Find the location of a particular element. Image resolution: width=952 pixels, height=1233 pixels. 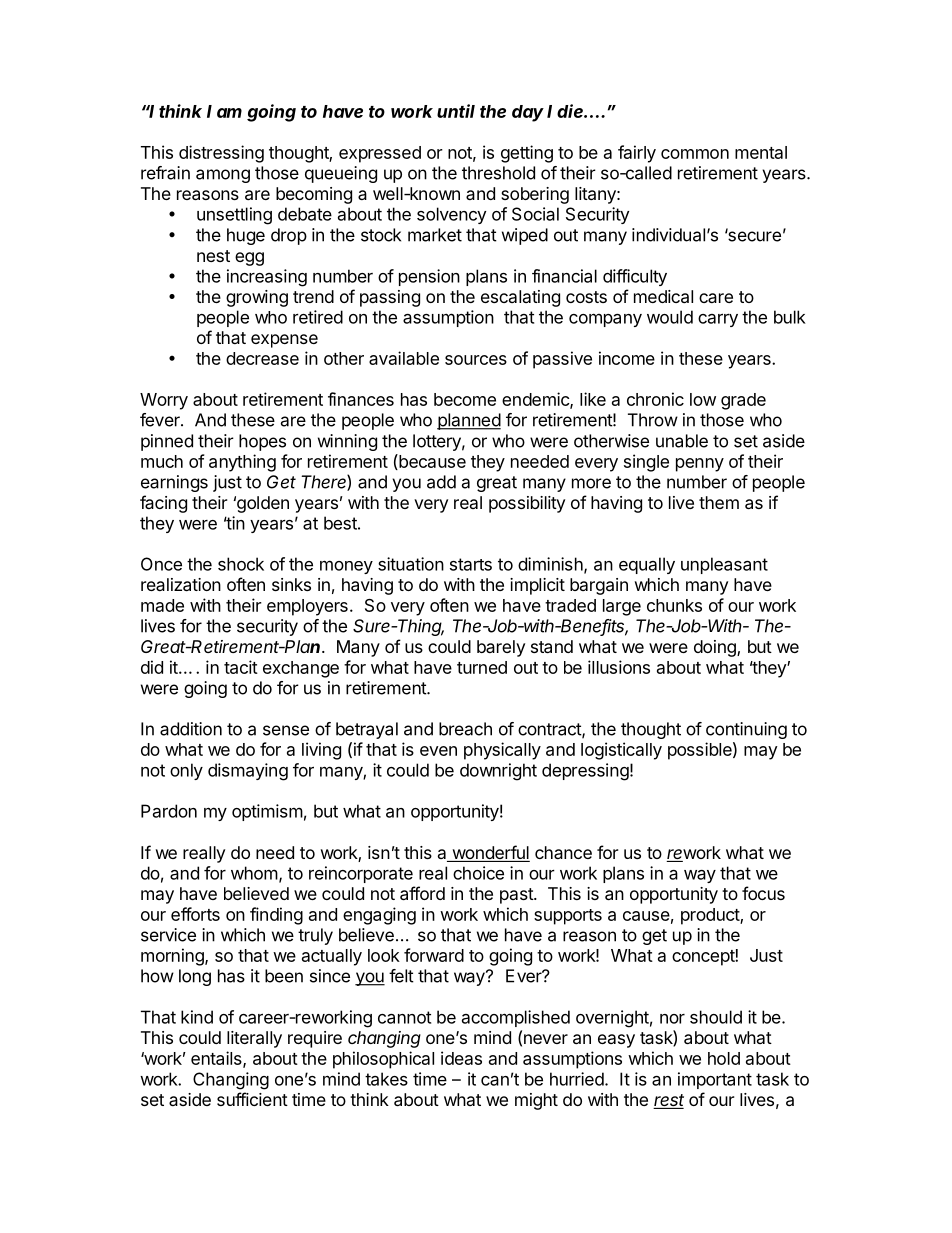

common is located at coordinates (695, 154).
